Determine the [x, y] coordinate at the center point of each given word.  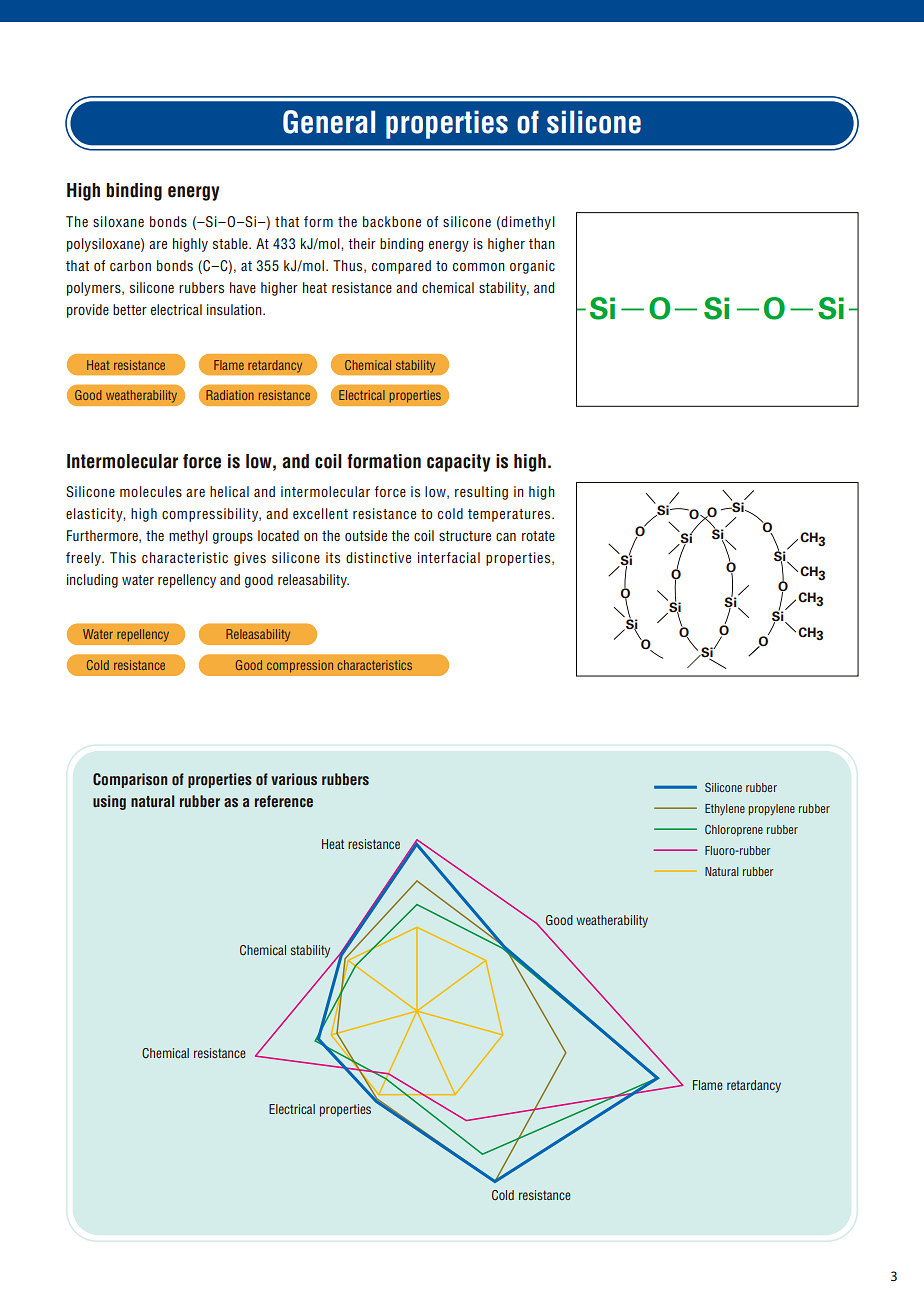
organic [532, 267]
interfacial [449, 557]
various [294, 779]
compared [401, 267]
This [123, 557]
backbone [392, 221]
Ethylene [725, 809]
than [542, 243]
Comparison [130, 780]
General [329, 122]
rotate [538, 536]
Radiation [230, 395]
